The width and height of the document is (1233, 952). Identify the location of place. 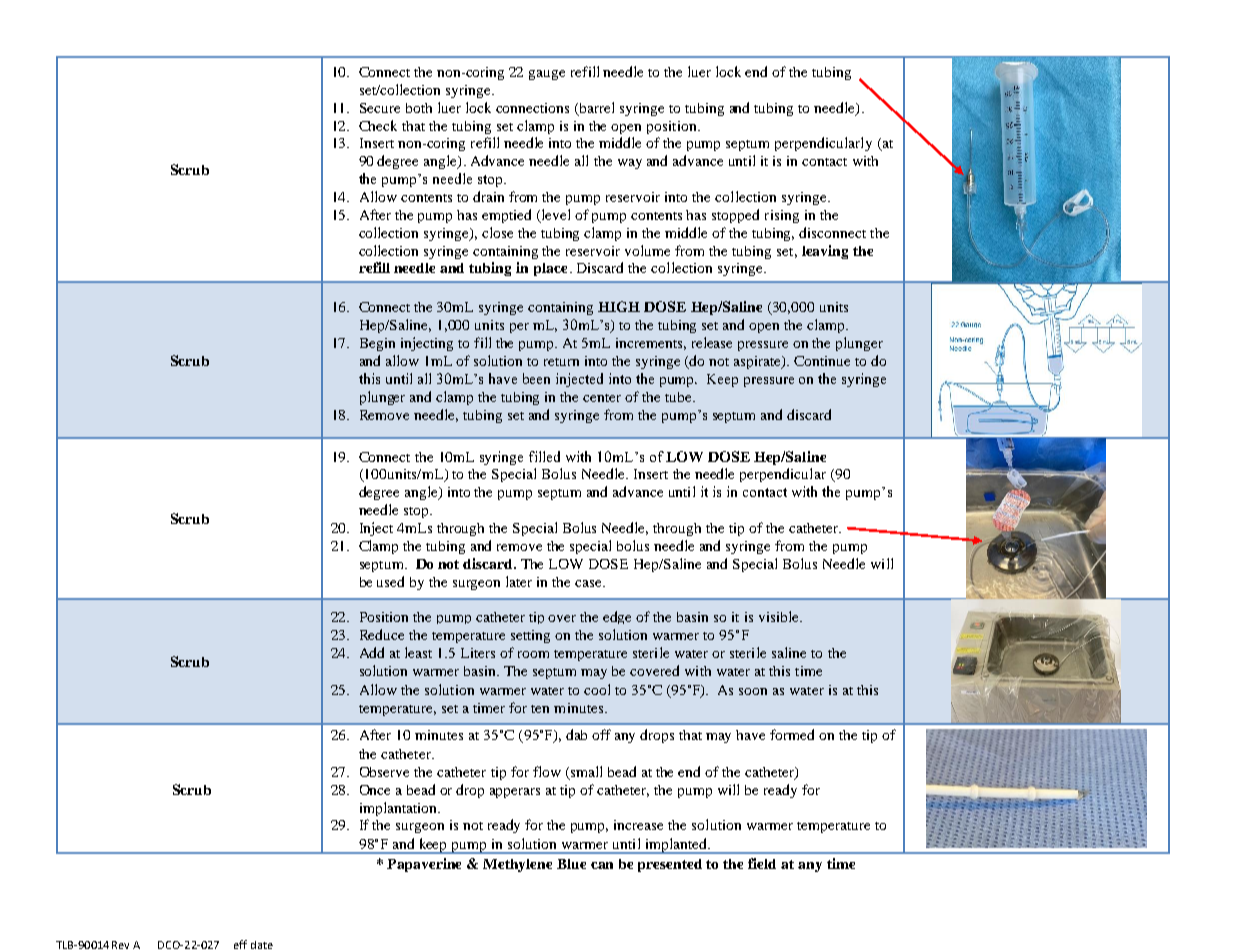
(550, 269).
